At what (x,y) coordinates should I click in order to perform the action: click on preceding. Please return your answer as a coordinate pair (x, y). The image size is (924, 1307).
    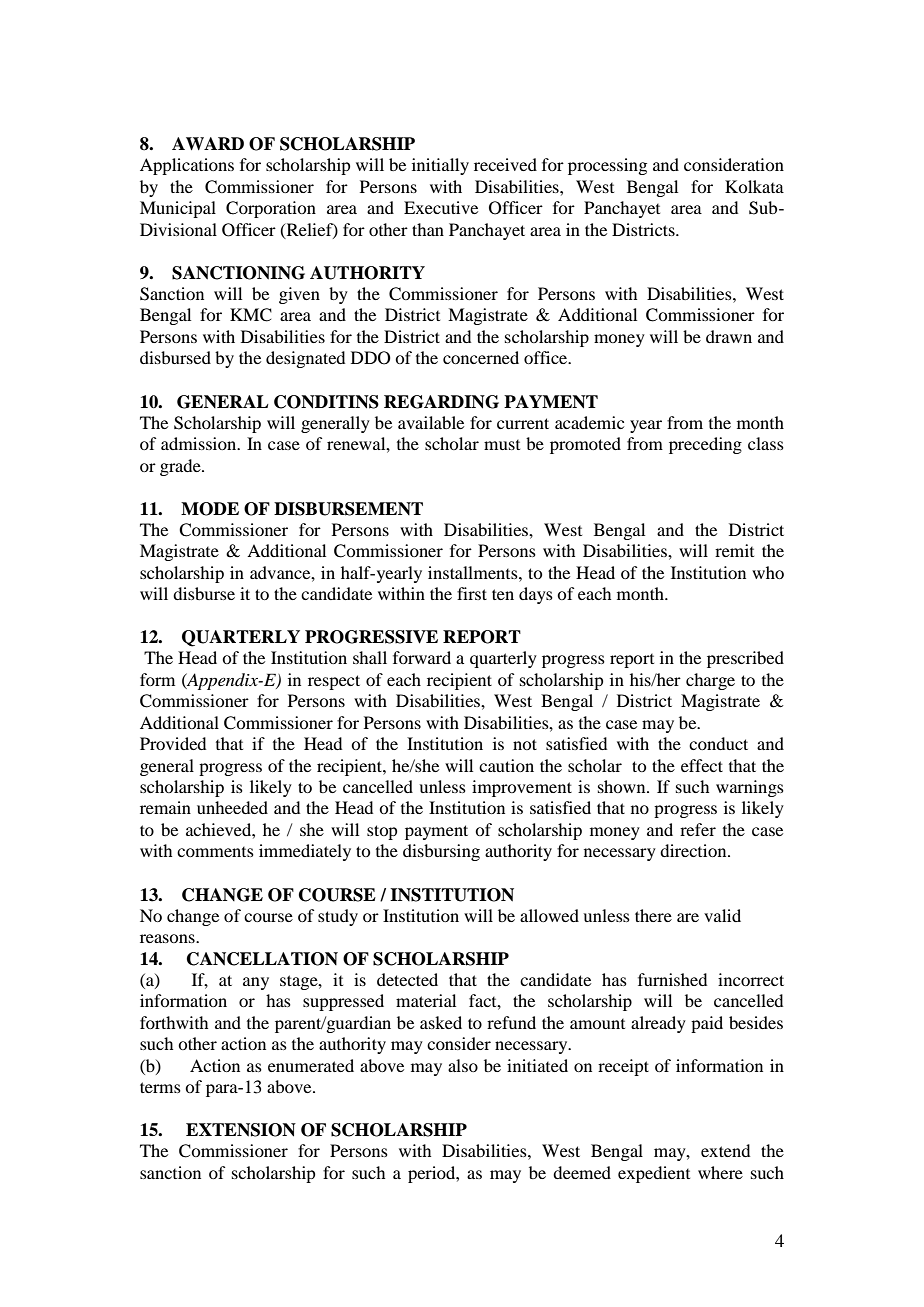
    Looking at the image, I should click on (705, 445).
